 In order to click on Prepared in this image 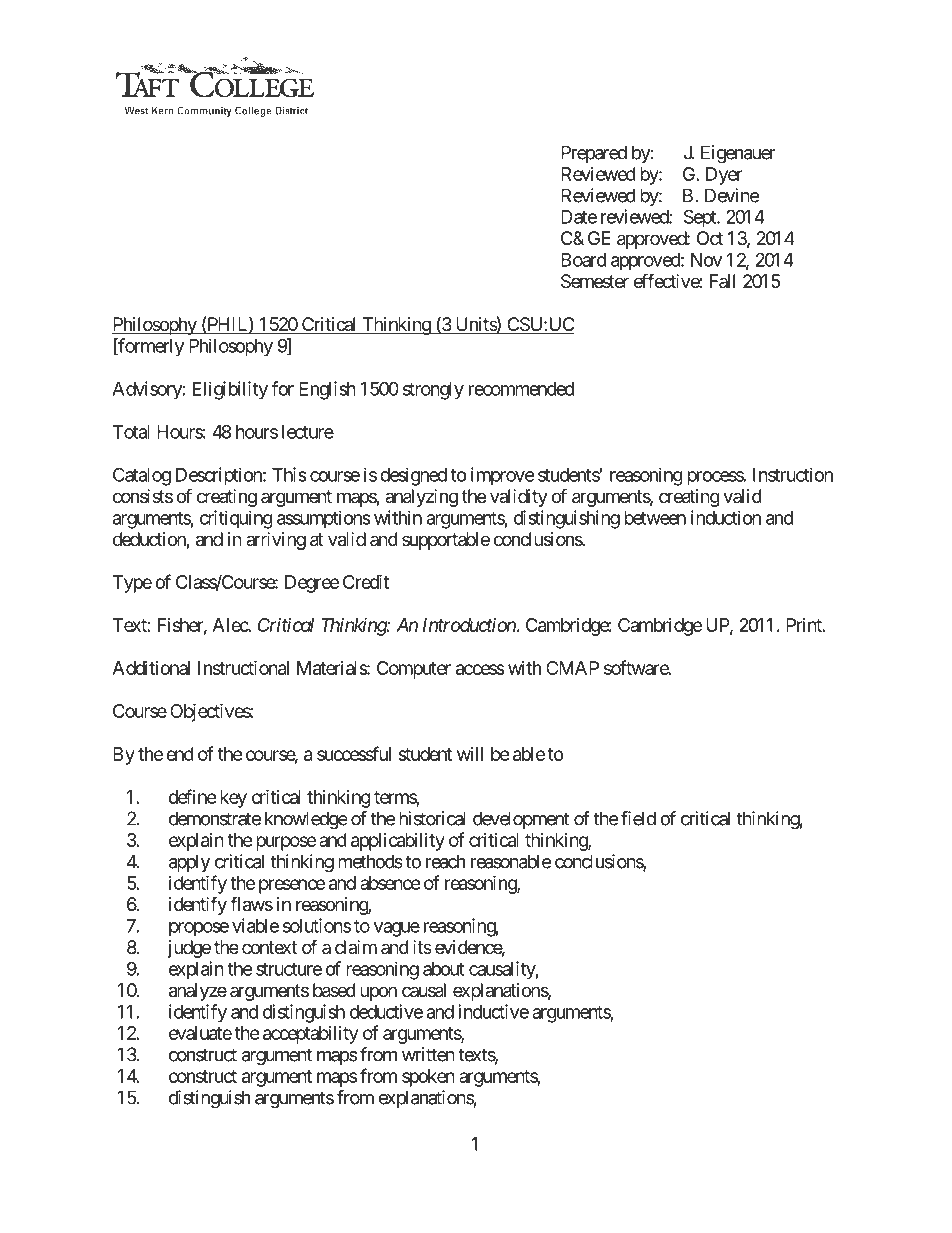, I will do `click(594, 154)`.
